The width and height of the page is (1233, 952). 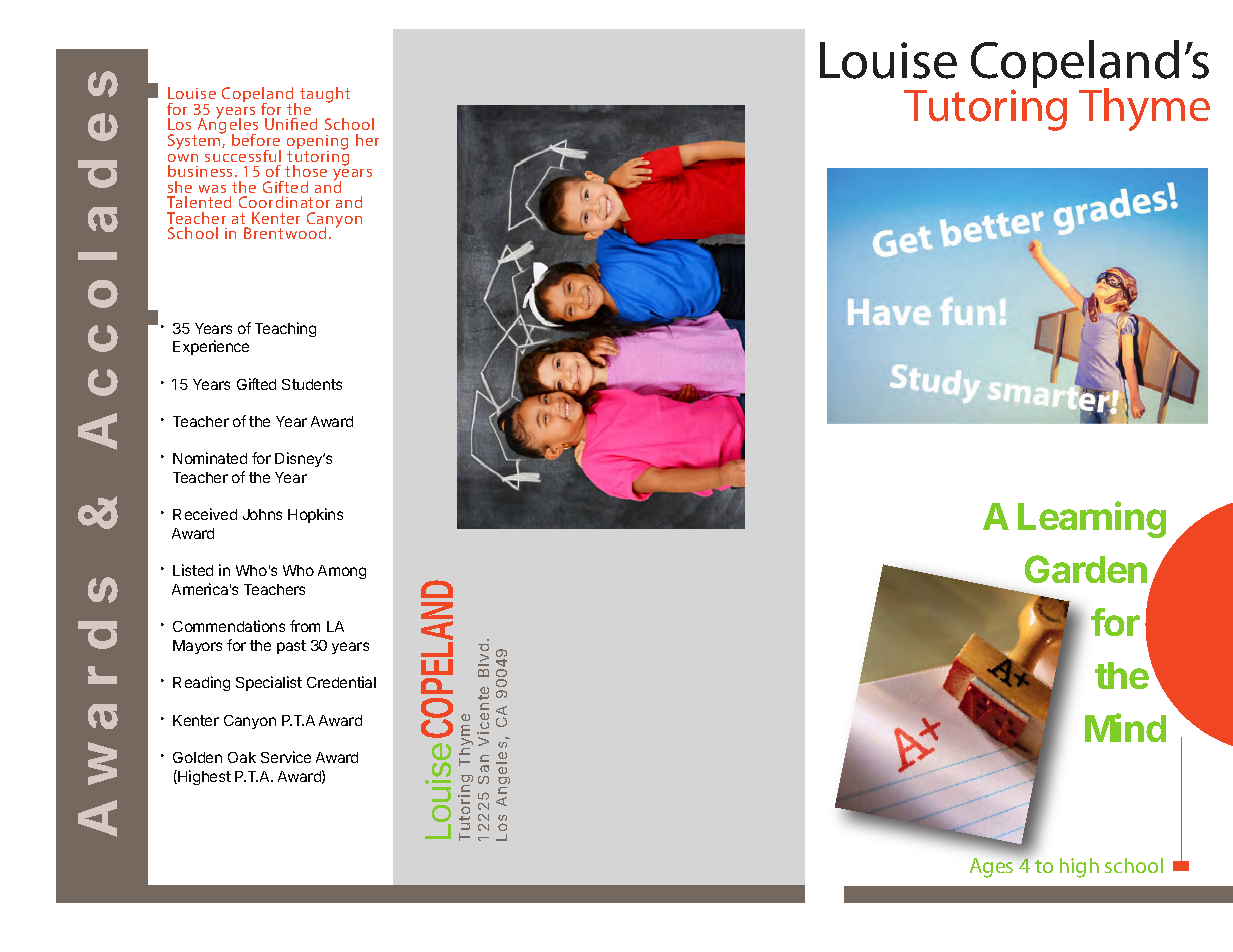 What do you see at coordinates (306, 171) in the page?
I see `those` at bounding box center [306, 171].
